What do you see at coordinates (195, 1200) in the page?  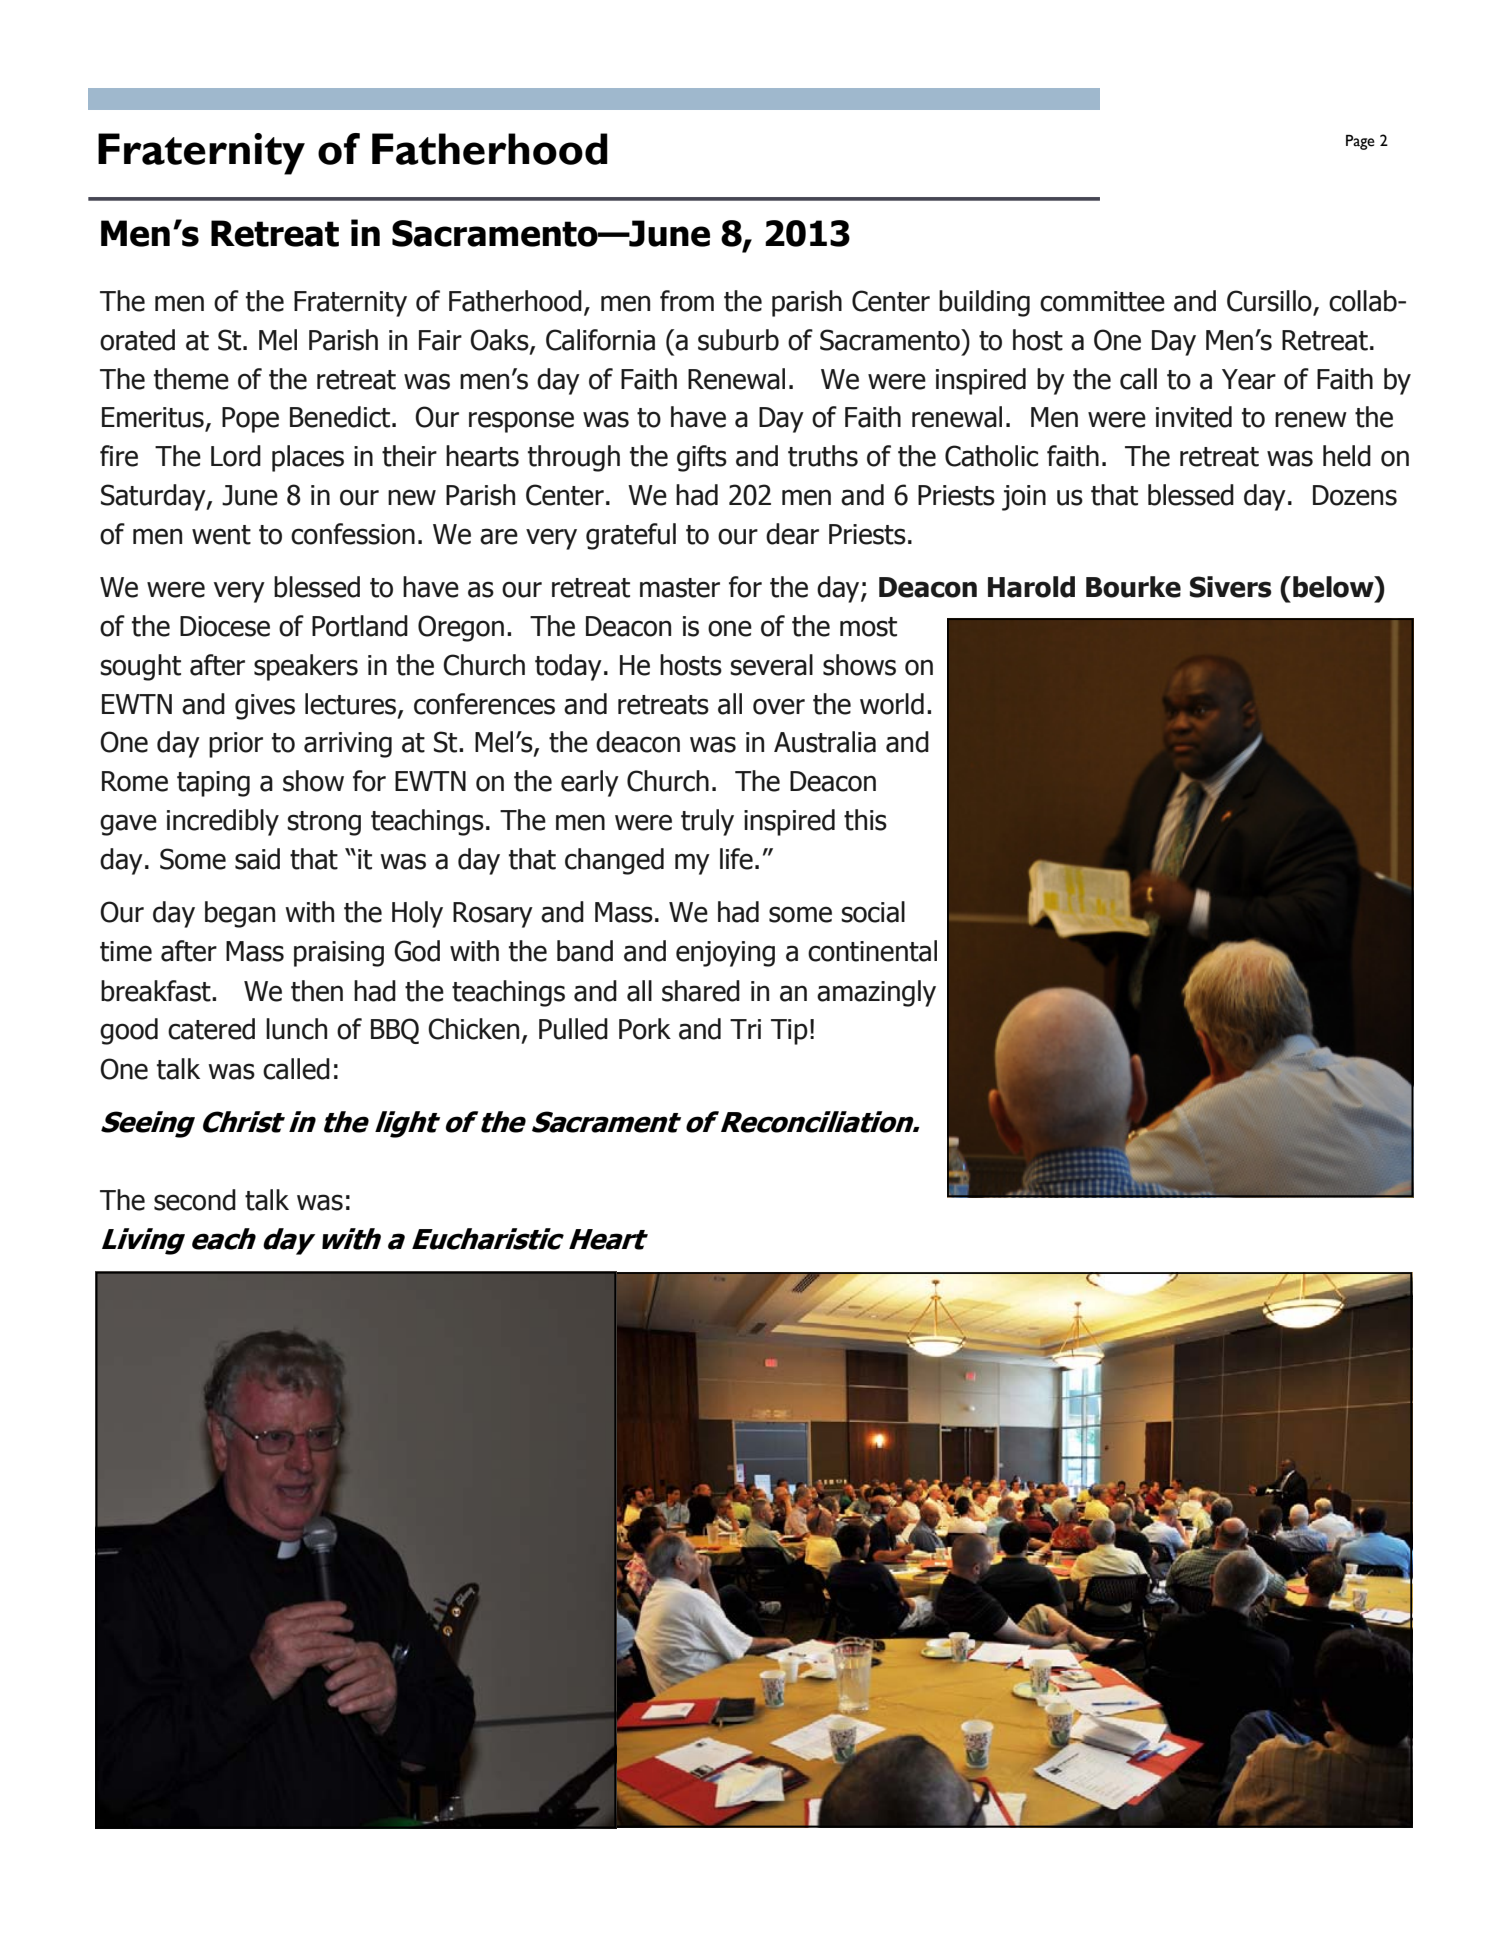 I see `second` at bounding box center [195, 1200].
